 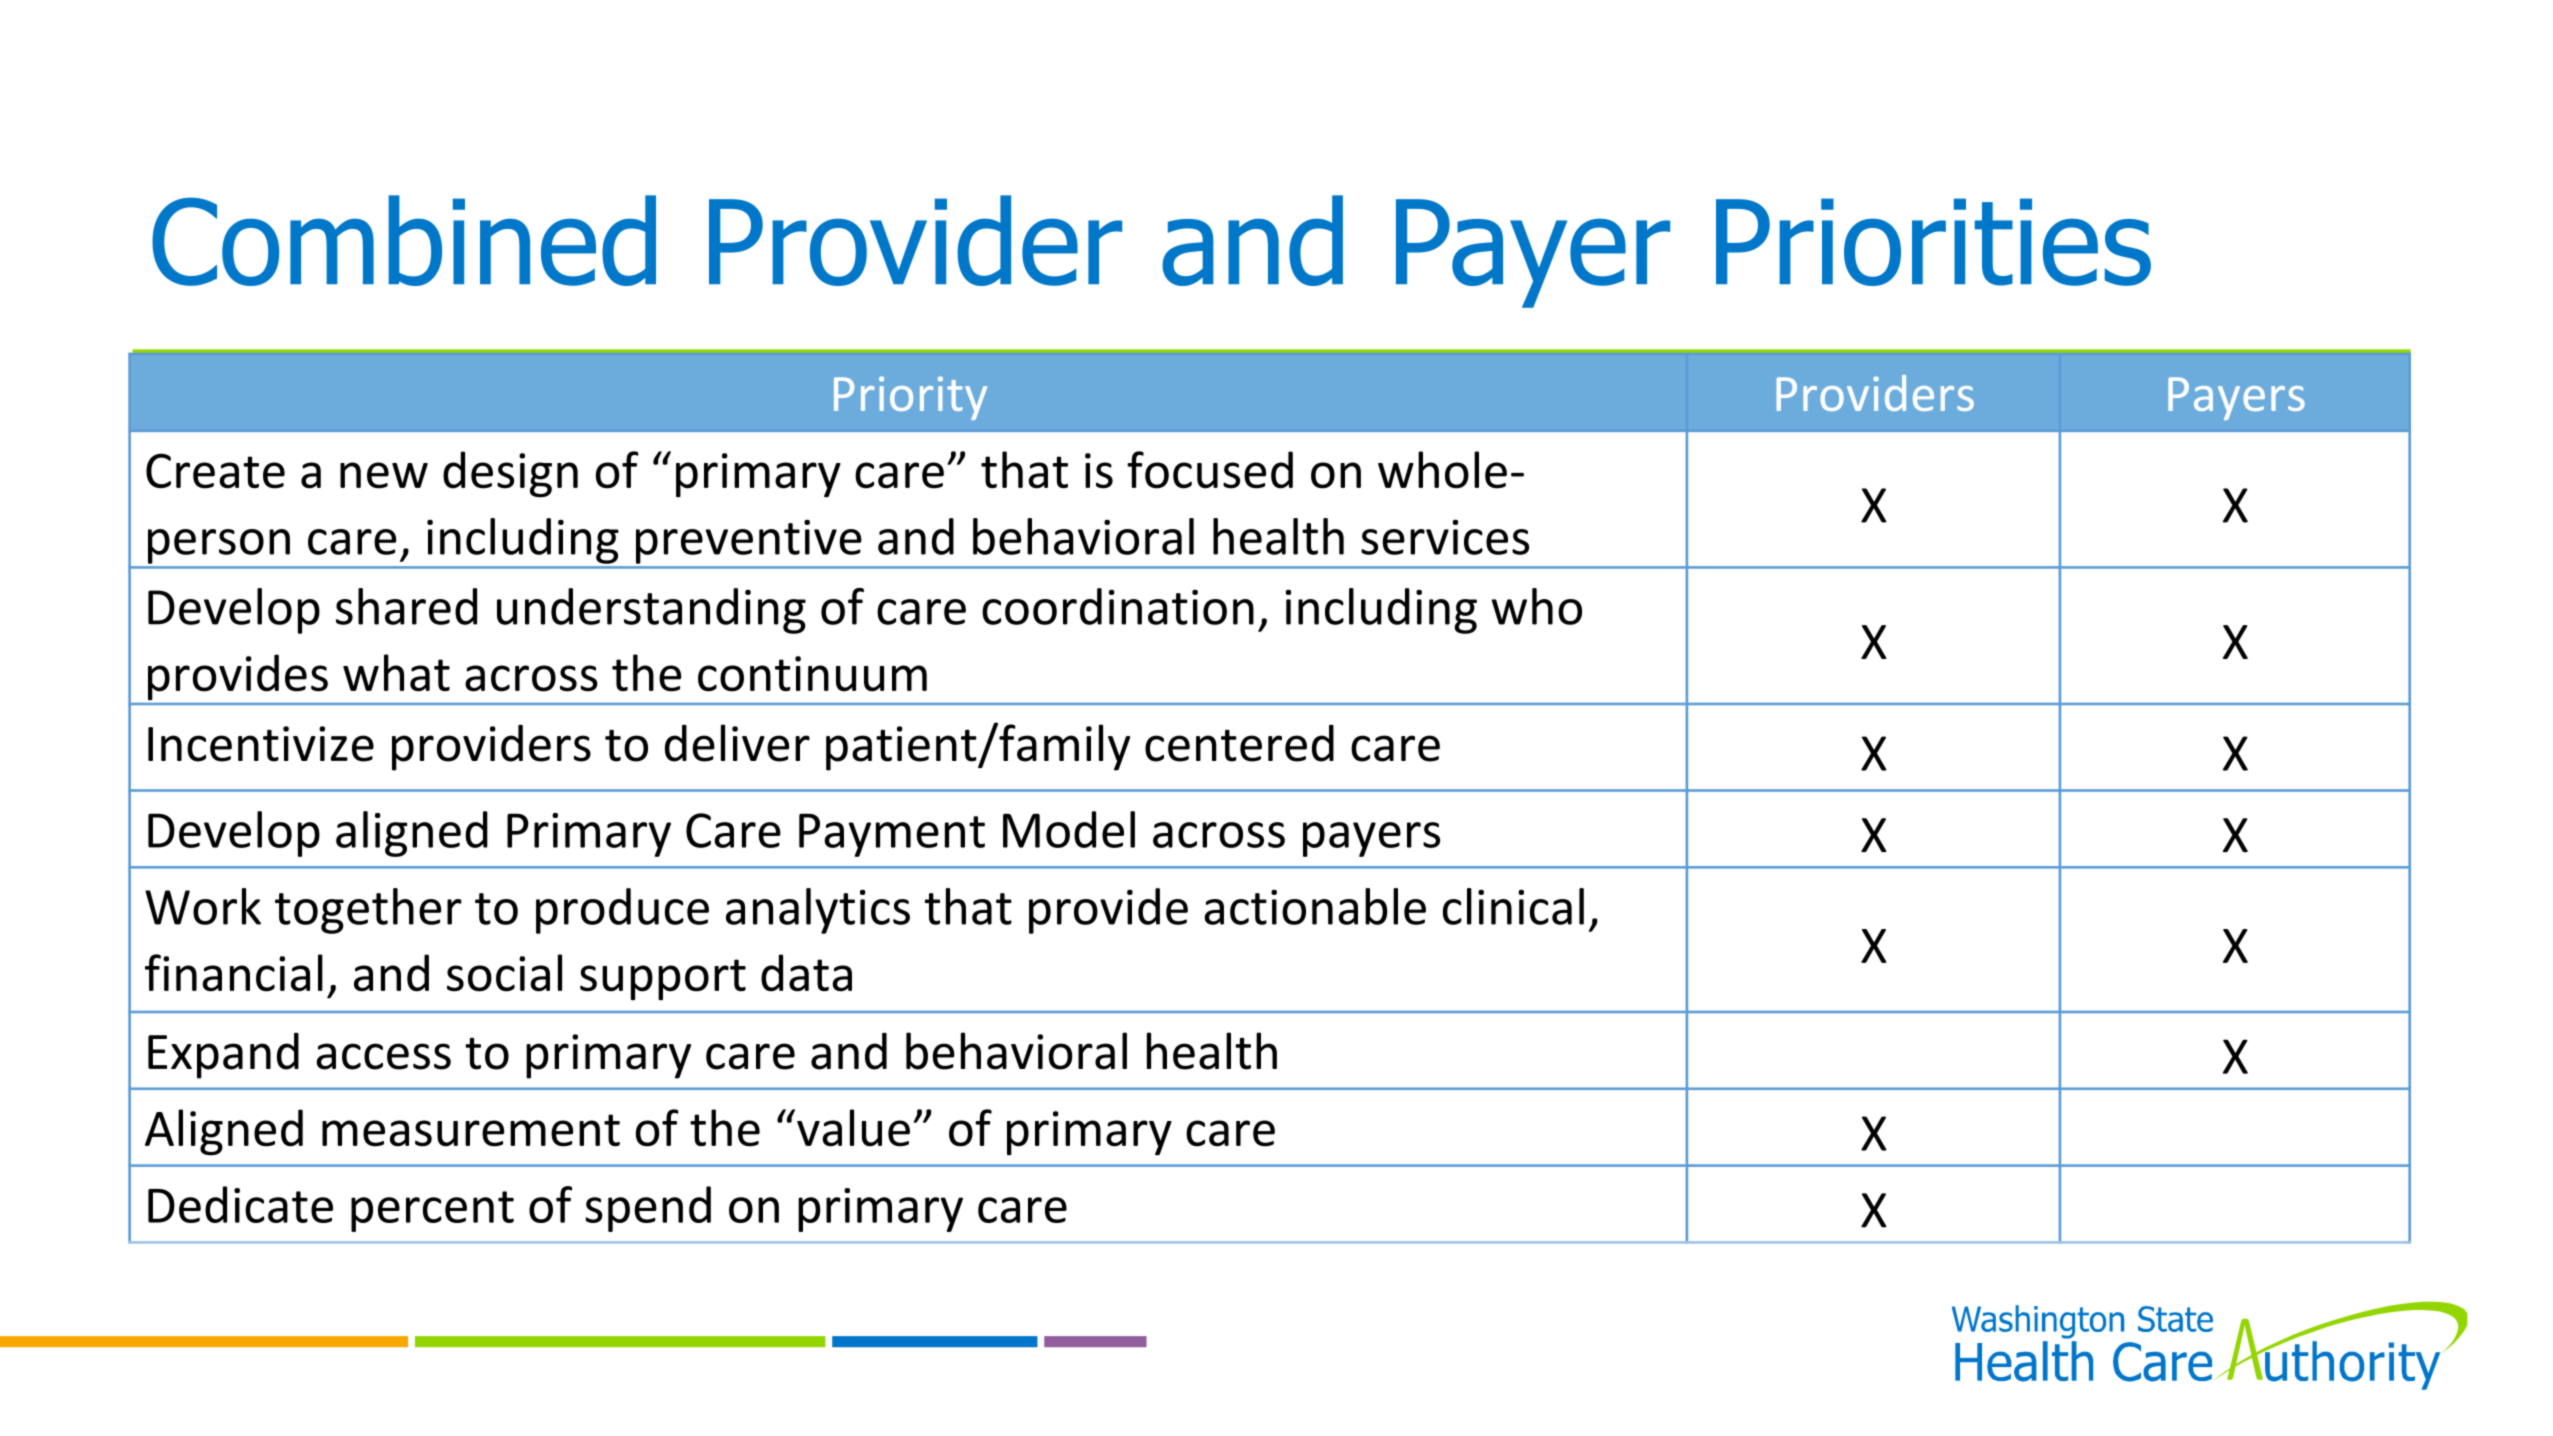 I want to click on Incentivize, so click(x=261, y=744).
